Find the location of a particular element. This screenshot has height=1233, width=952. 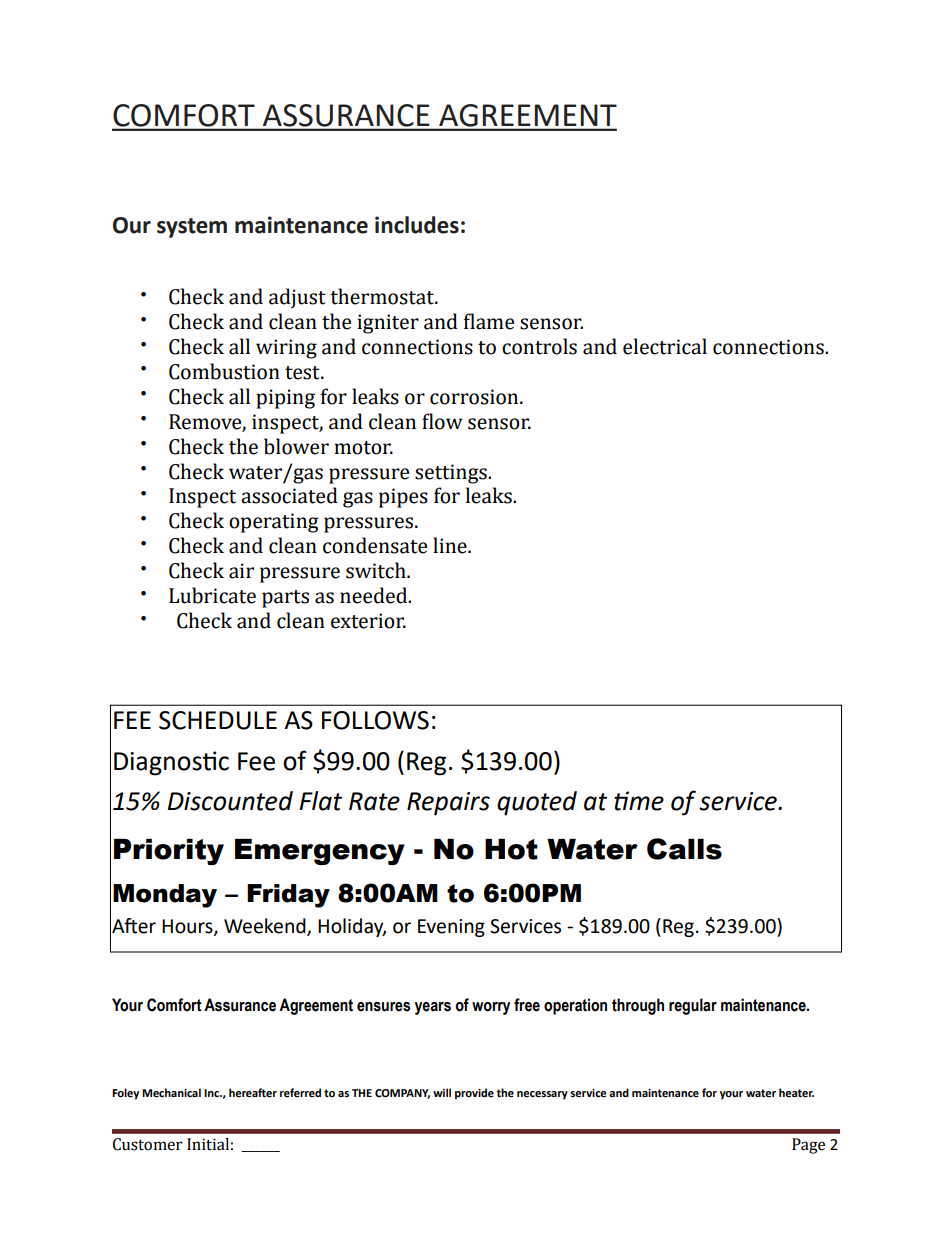

controls is located at coordinates (539, 346).
